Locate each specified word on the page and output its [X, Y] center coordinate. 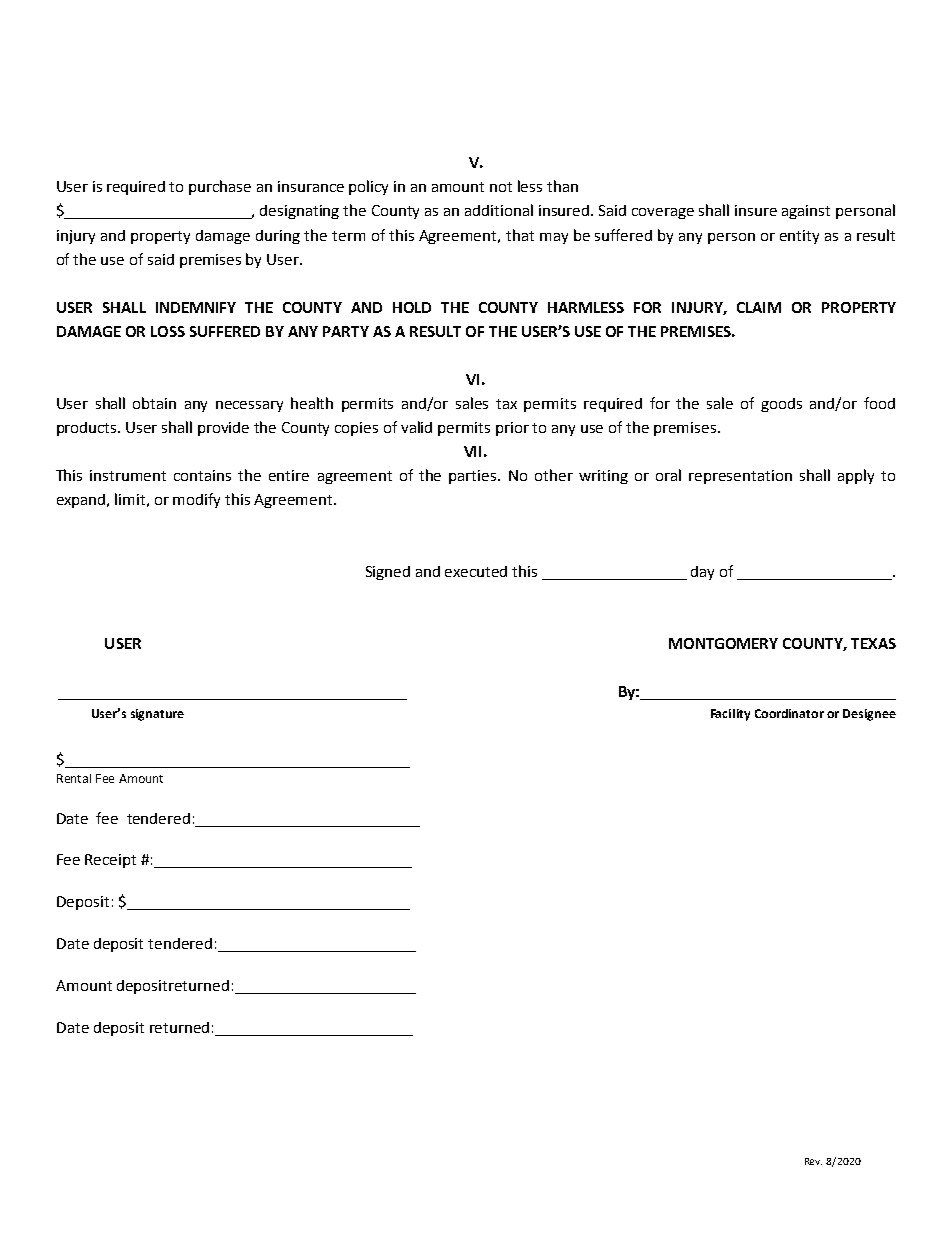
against [806, 212]
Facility [730, 715]
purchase [220, 187]
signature [157, 715]
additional [499, 210]
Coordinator [789, 713]
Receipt [110, 861]
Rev [813, 1161]
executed [476, 571]
